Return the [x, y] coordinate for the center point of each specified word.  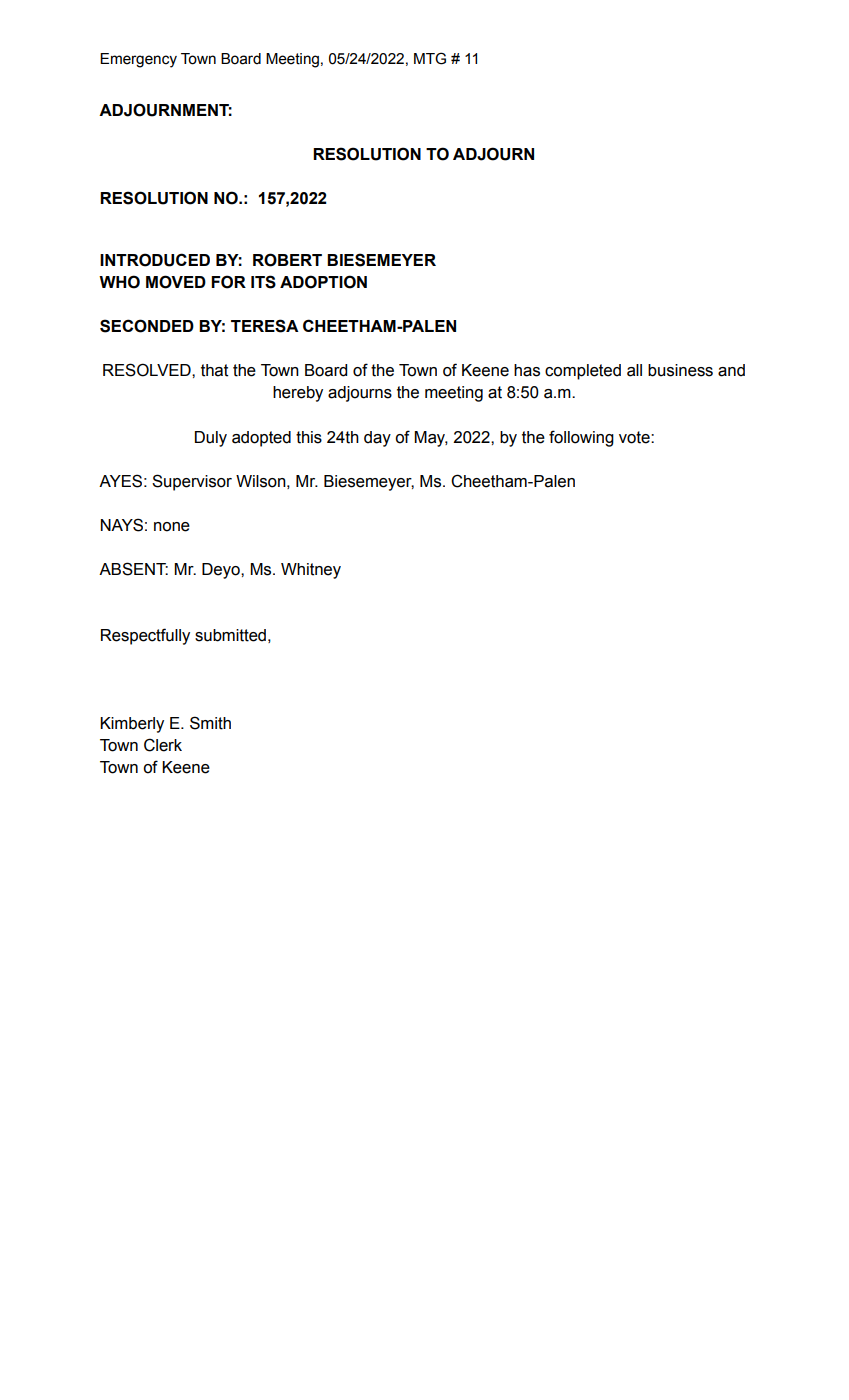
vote [635, 437]
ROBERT [287, 260]
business [680, 370]
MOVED [176, 282]
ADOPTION [323, 282]
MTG [430, 58]
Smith [210, 723]
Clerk [163, 745]
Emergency [138, 60]
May [431, 439]
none [172, 527]
